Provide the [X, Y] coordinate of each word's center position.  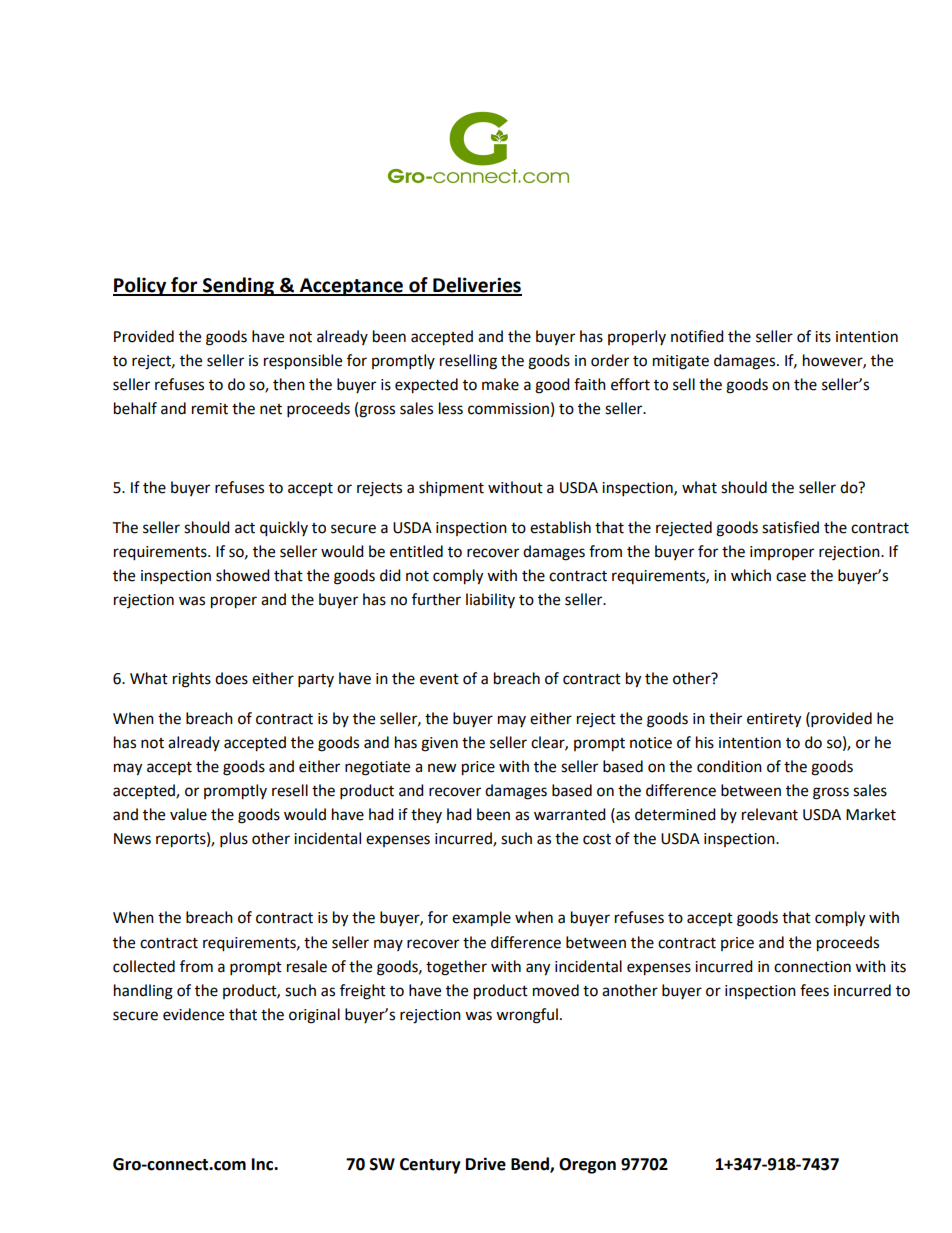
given [439, 744]
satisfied [790, 527]
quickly [284, 529]
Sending [238, 286]
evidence [193, 1014]
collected [144, 966]
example [481, 919]
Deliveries [476, 286]
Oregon [587, 1166]
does [231, 678]
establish [560, 527]
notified [697, 336]
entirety [774, 720]
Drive [486, 1164]
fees [814, 990]
